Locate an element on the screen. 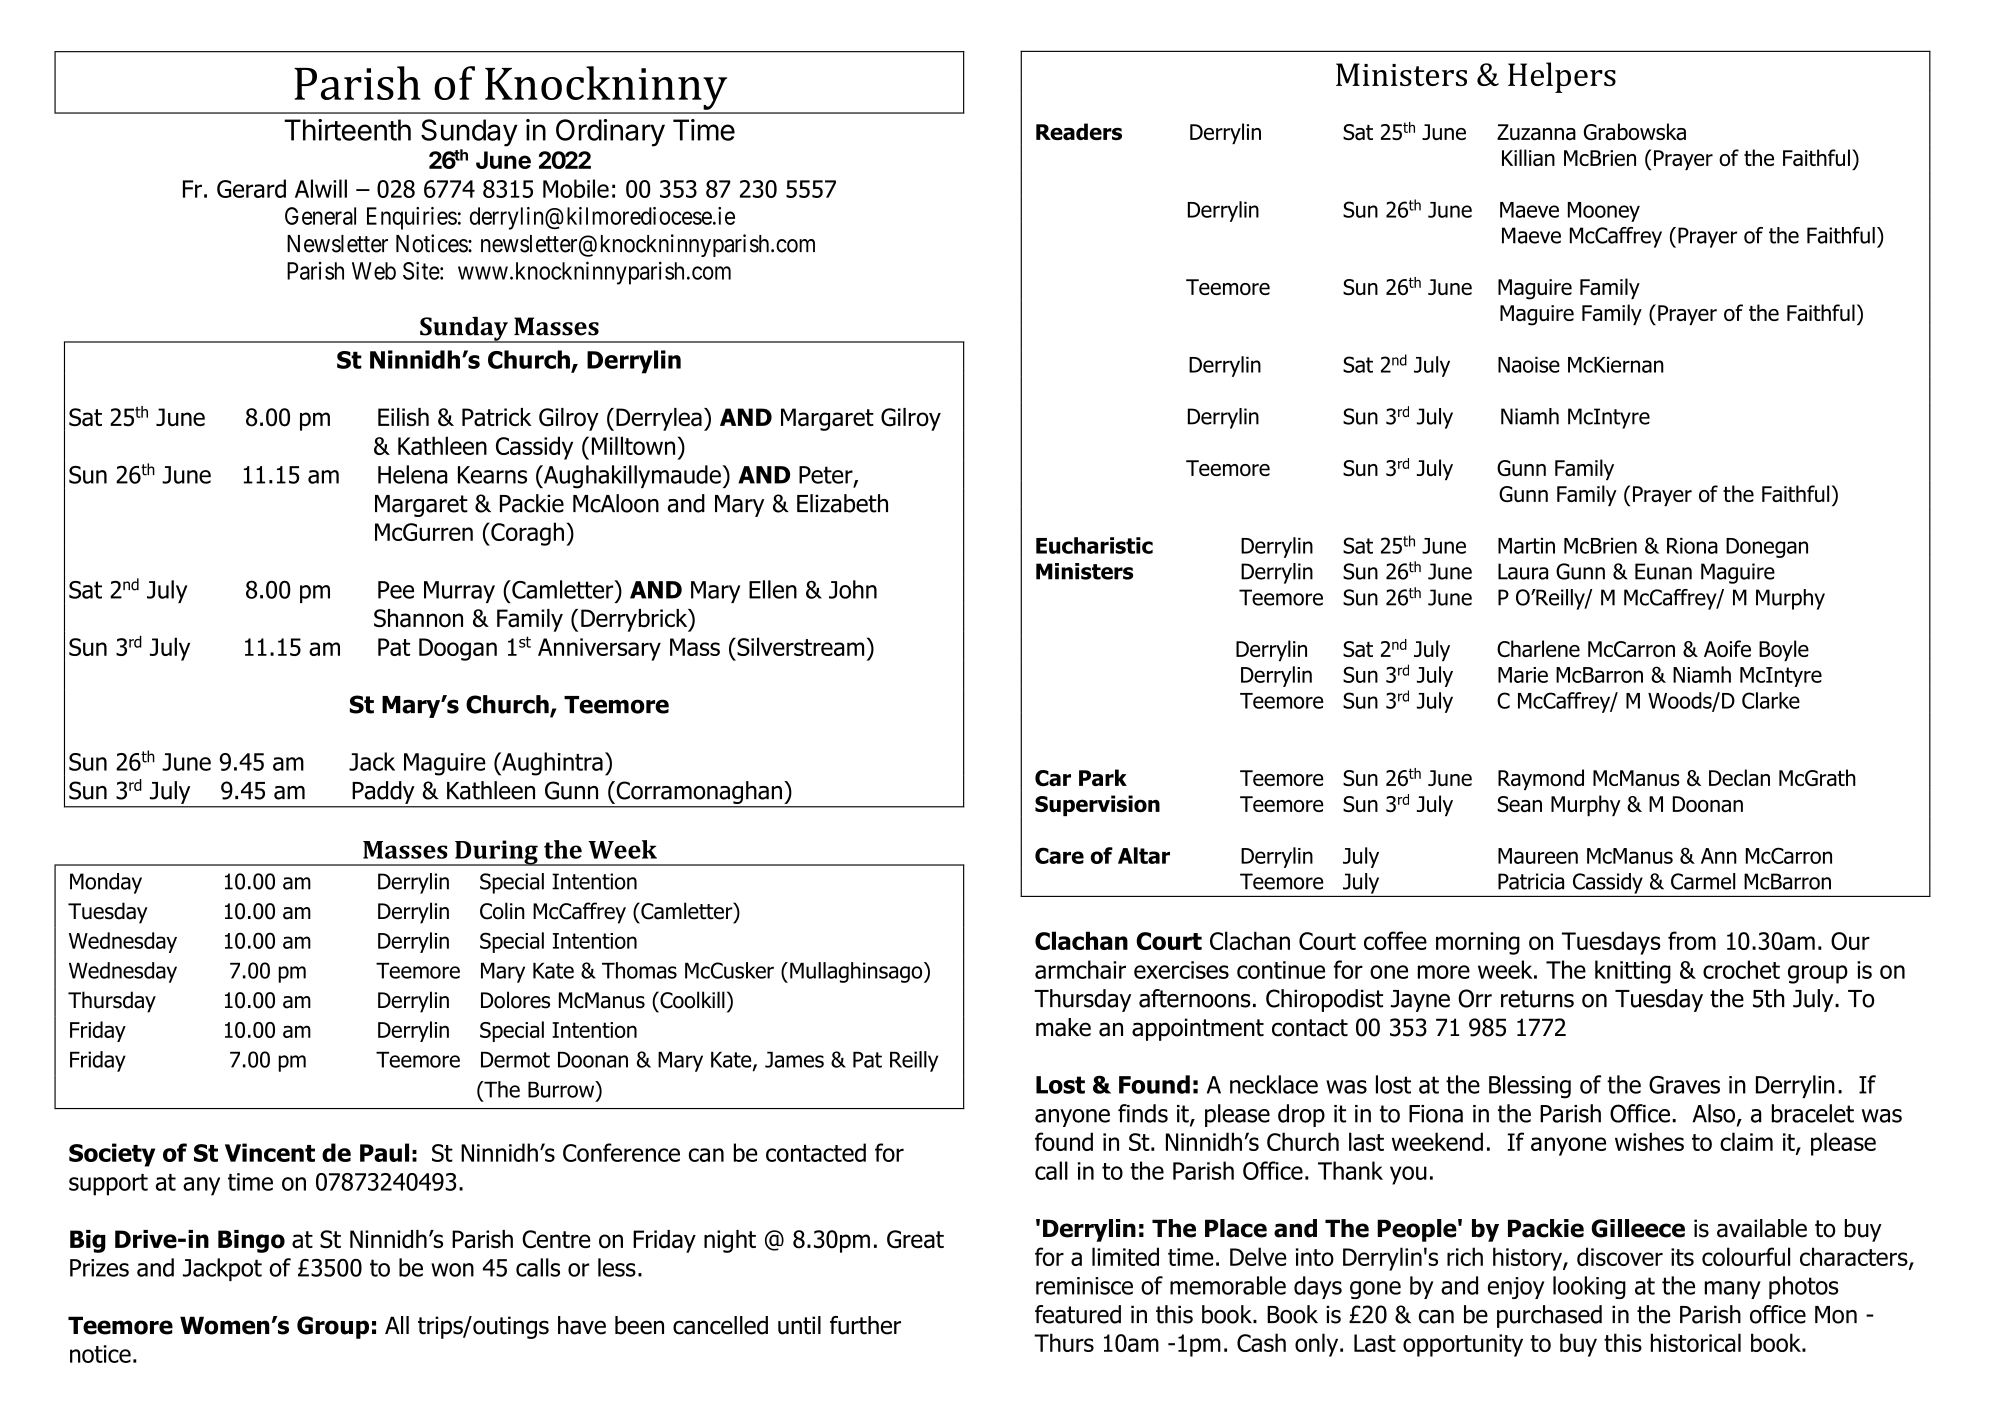  Clarke is located at coordinates (1771, 700).
